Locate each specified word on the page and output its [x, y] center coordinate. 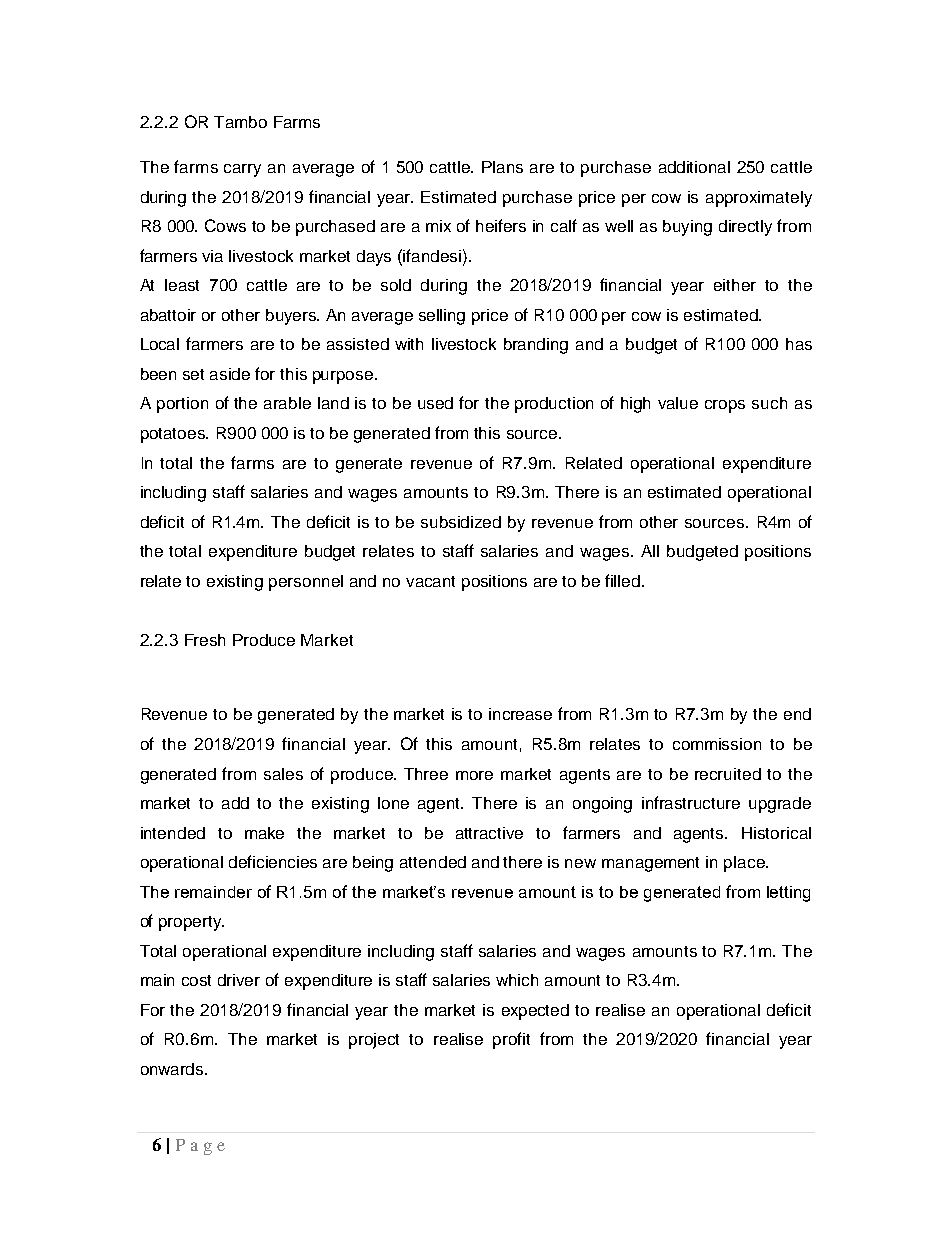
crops [725, 406]
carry [242, 170]
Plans [502, 167]
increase [520, 714]
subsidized [461, 522]
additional [694, 167]
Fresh [205, 640]
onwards [173, 1069]
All [650, 551]
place [745, 864]
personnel [306, 583]
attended [433, 862]
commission [717, 744]
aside [230, 374]
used [435, 403]
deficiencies [273, 861]
